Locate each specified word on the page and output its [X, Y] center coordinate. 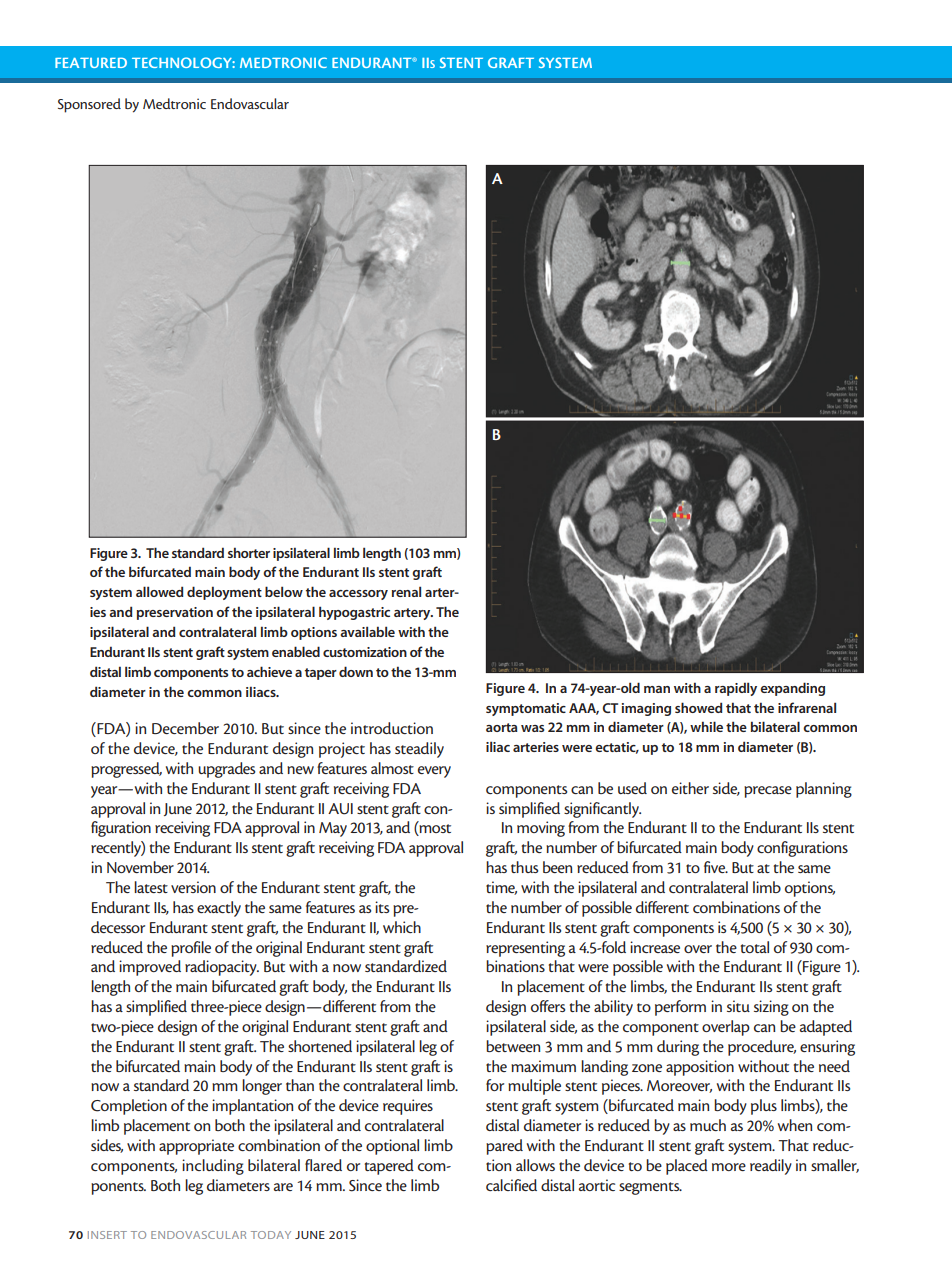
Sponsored [89, 105]
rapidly [736, 689]
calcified [511, 1185]
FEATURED [91, 62]
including [213, 1167]
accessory [358, 595]
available [367, 631]
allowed [160, 591]
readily [771, 1167]
